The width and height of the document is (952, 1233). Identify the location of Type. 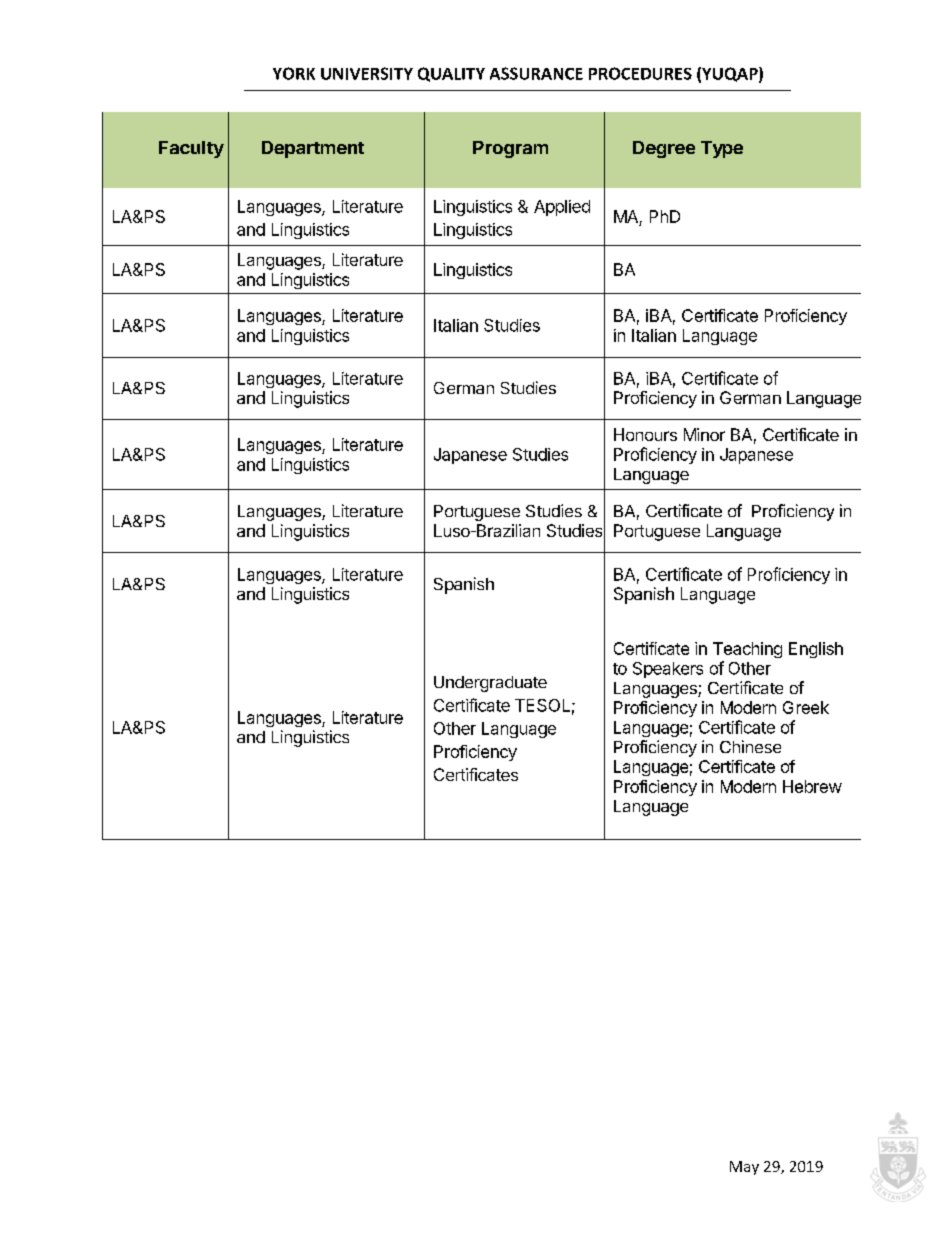
(722, 149).
